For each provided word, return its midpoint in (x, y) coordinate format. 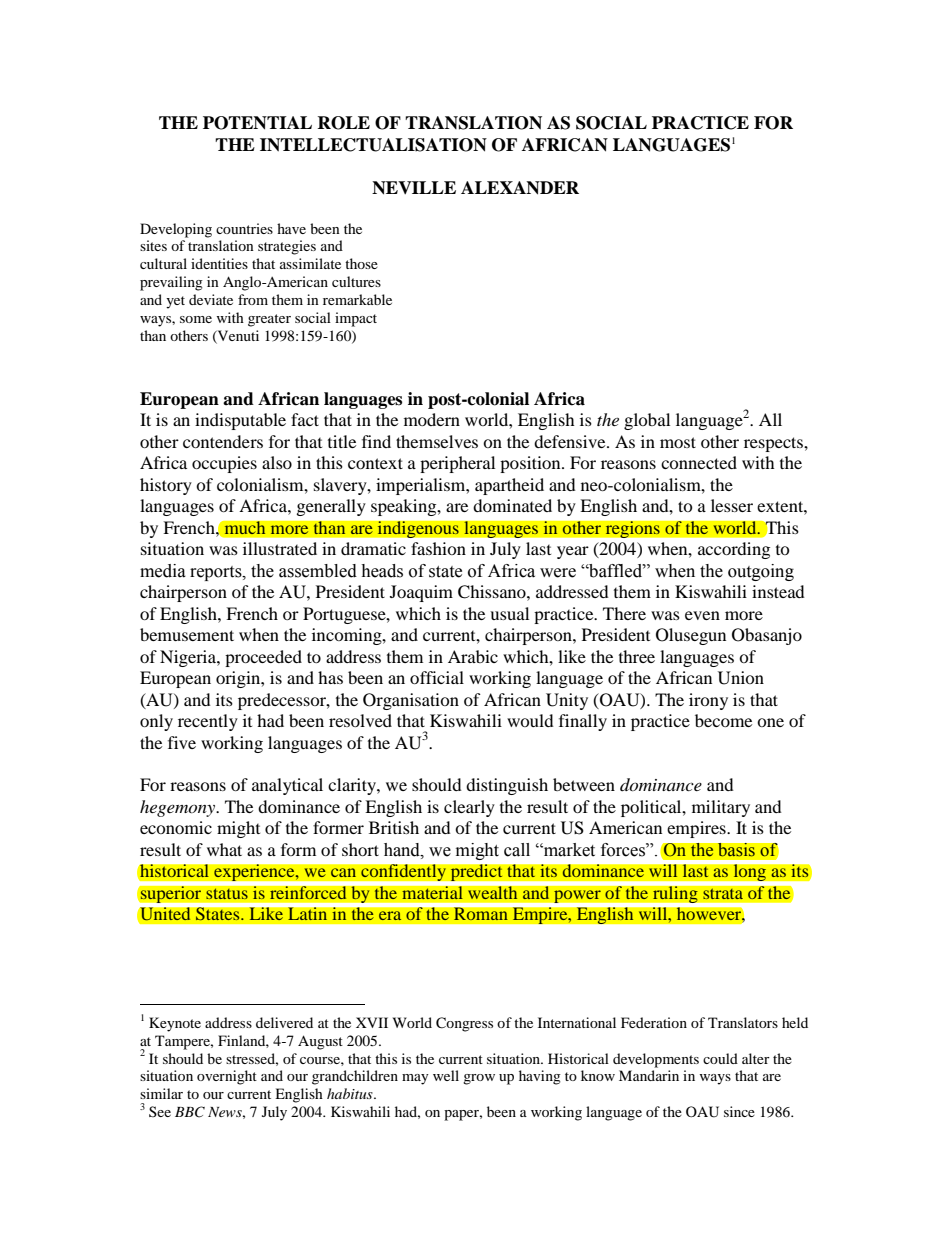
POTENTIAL (257, 123)
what (224, 849)
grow (479, 1079)
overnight (227, 1077)
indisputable (240, 421)
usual (509, 613)
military (721, 808)
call (517, 850)
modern (432, 419)
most (678, 442)
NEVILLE (414, 188)
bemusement (187, 634)
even (702, 615)
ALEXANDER (520, 188)
